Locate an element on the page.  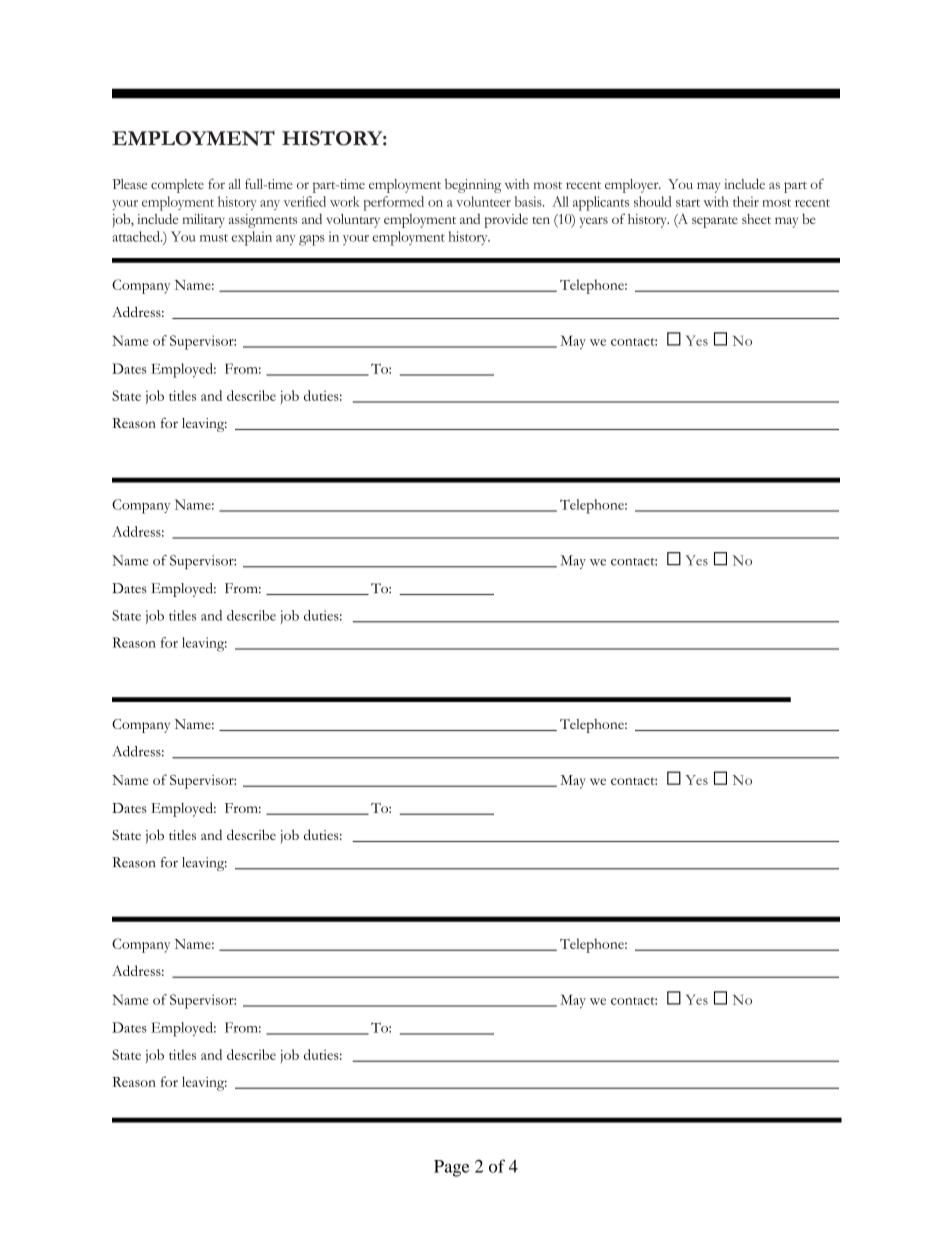
sheet is located at coordinates (756, 219).
